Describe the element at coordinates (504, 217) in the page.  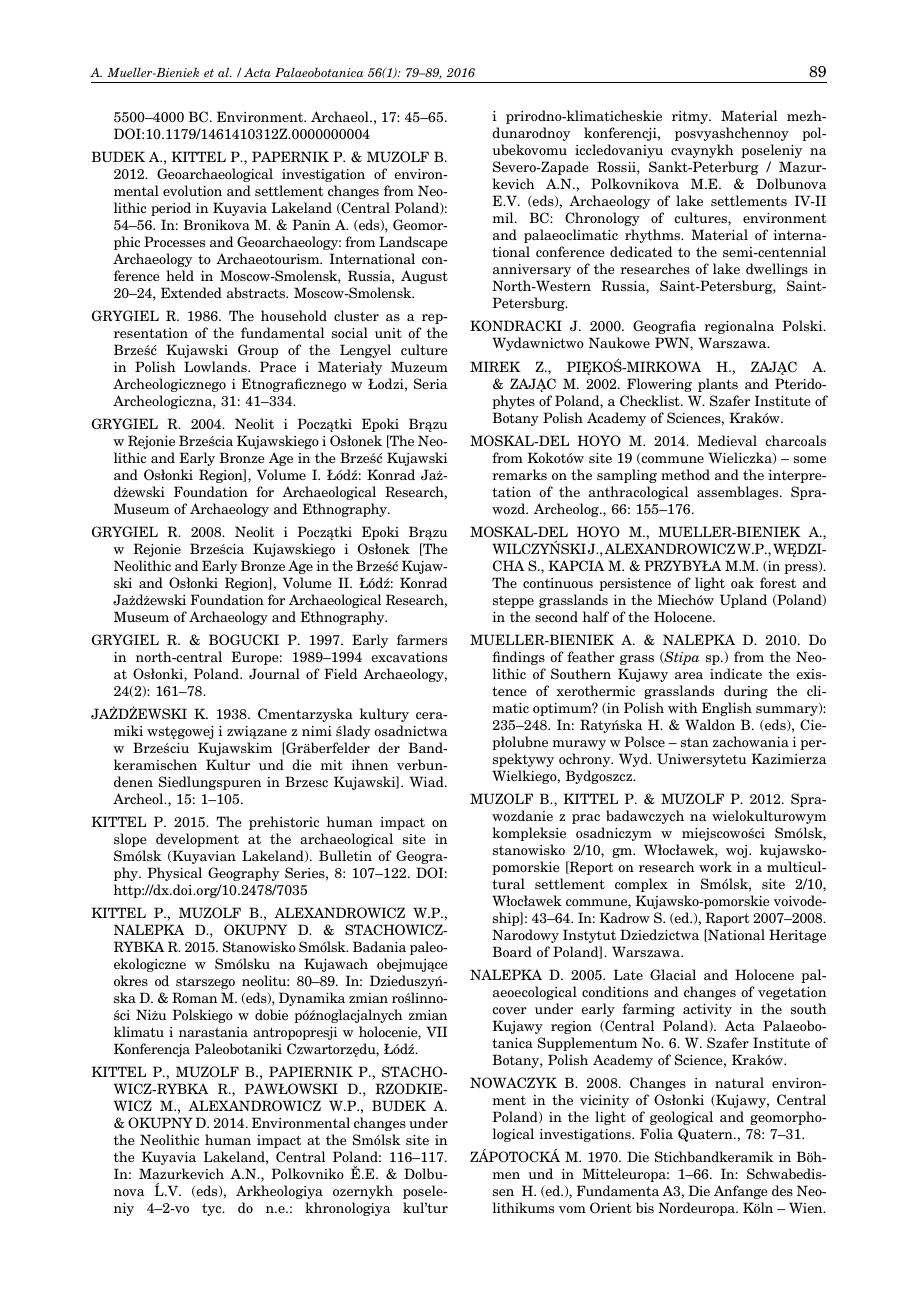
I see `mil` at that location.
